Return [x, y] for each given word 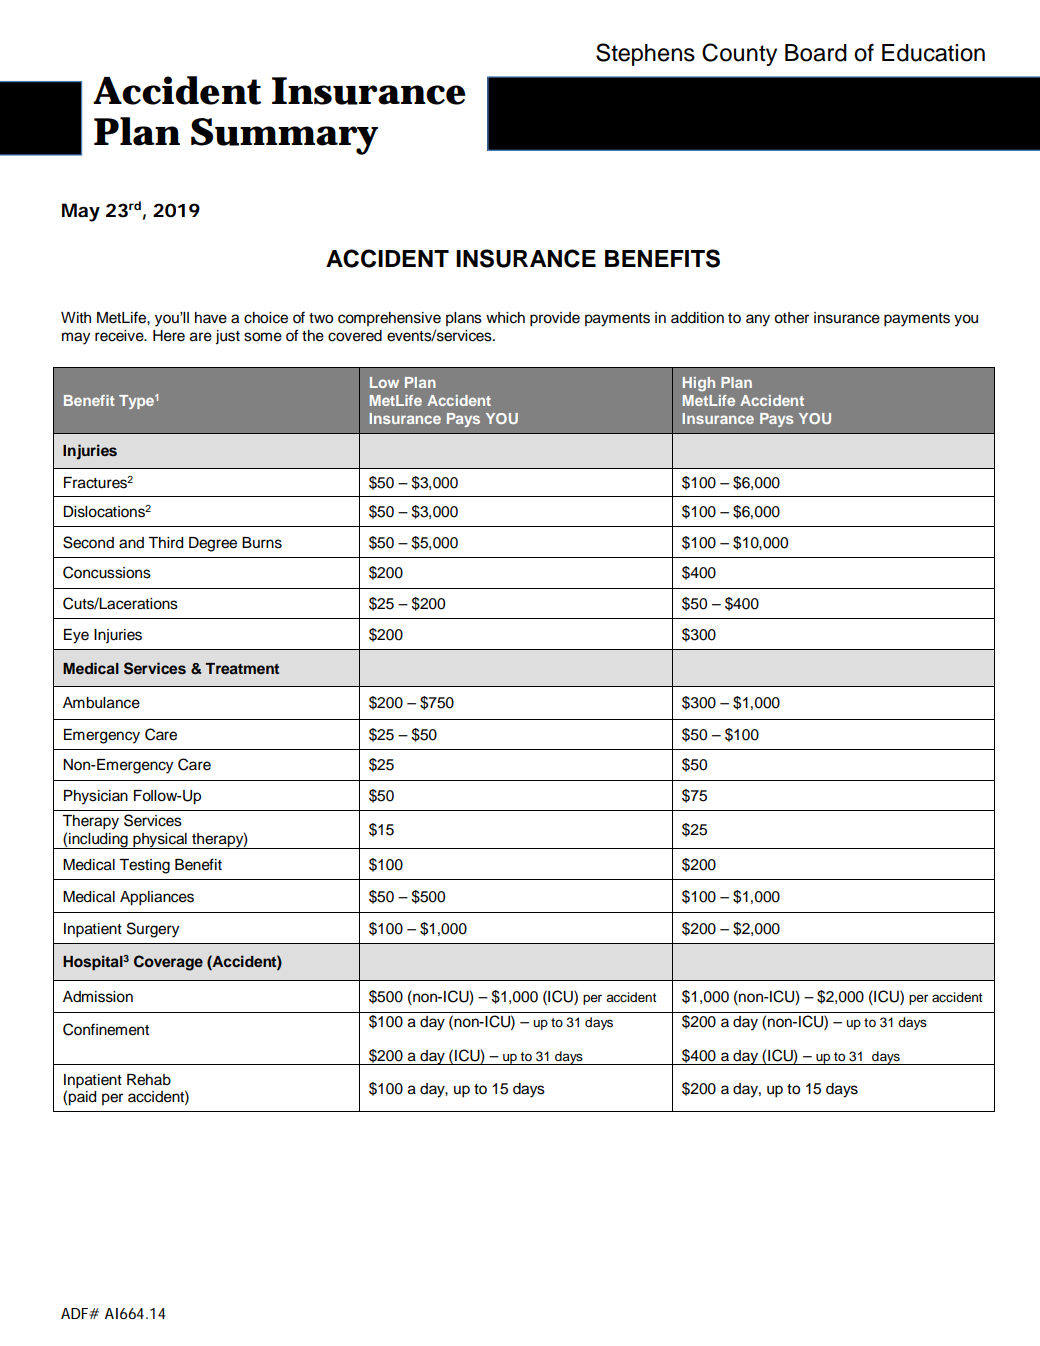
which [505, 318]
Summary [284, 136]
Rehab [149, 1080]
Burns [262, 543]
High [699, 384]
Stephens [645, 54]
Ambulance [101, 703]
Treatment [242, 668]
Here [169, 336]
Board [816, 53]
